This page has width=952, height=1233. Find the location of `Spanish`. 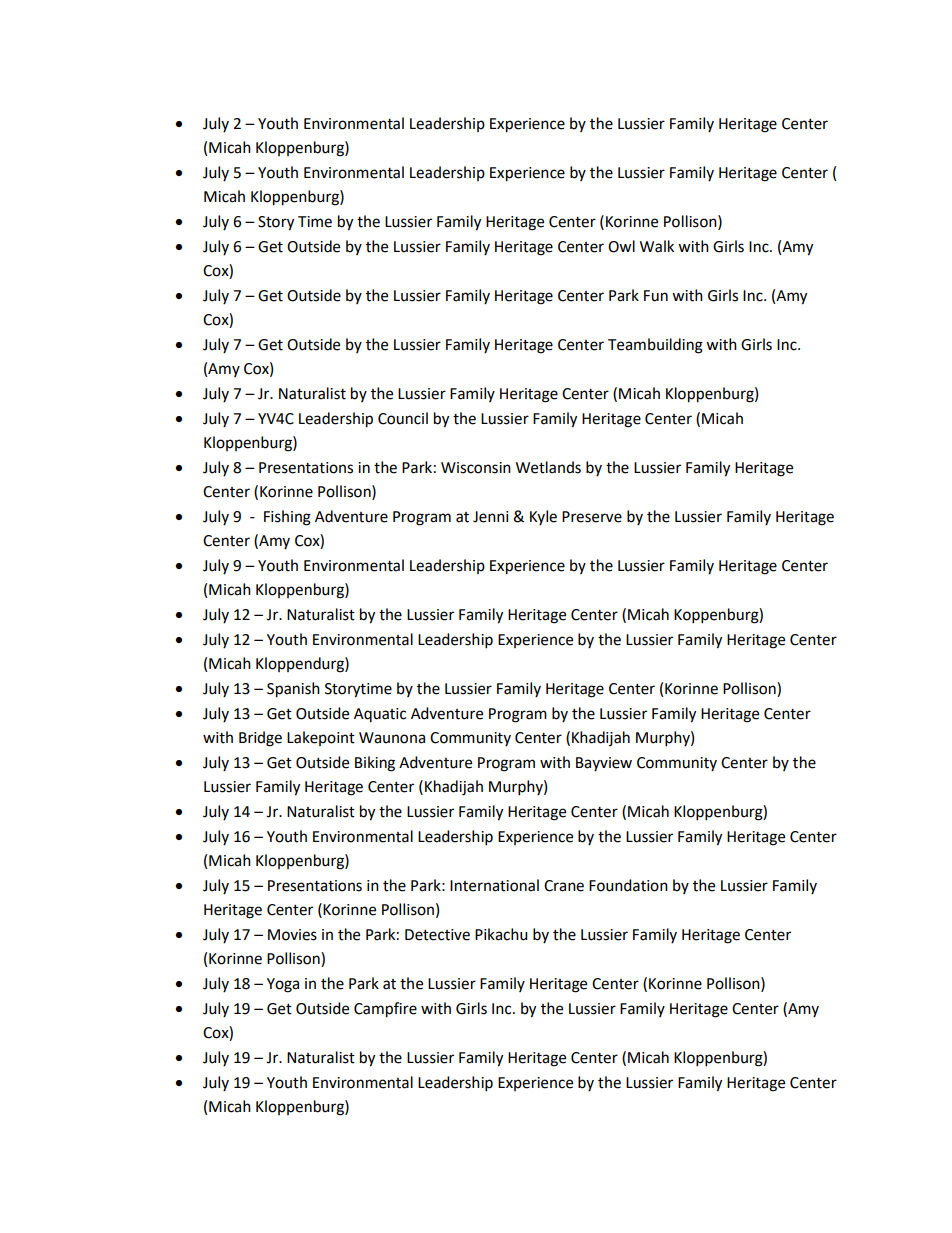

Spanish is located at coordinates (293, 690).
